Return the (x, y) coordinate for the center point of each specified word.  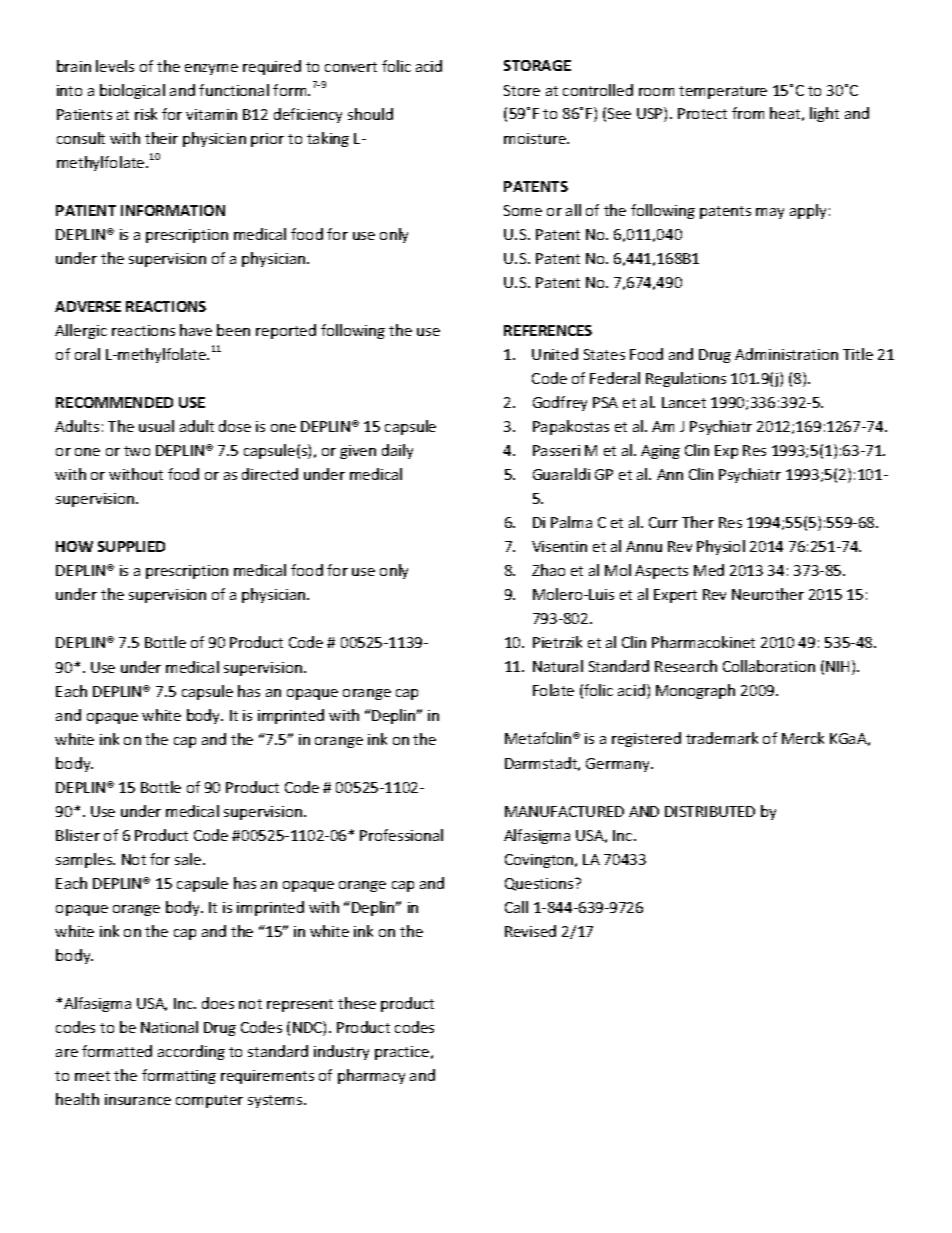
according (191, 1052)
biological (132, 91)
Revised (530, 931)
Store (522, 90)
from (748, 113)
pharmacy (371, 1076)
